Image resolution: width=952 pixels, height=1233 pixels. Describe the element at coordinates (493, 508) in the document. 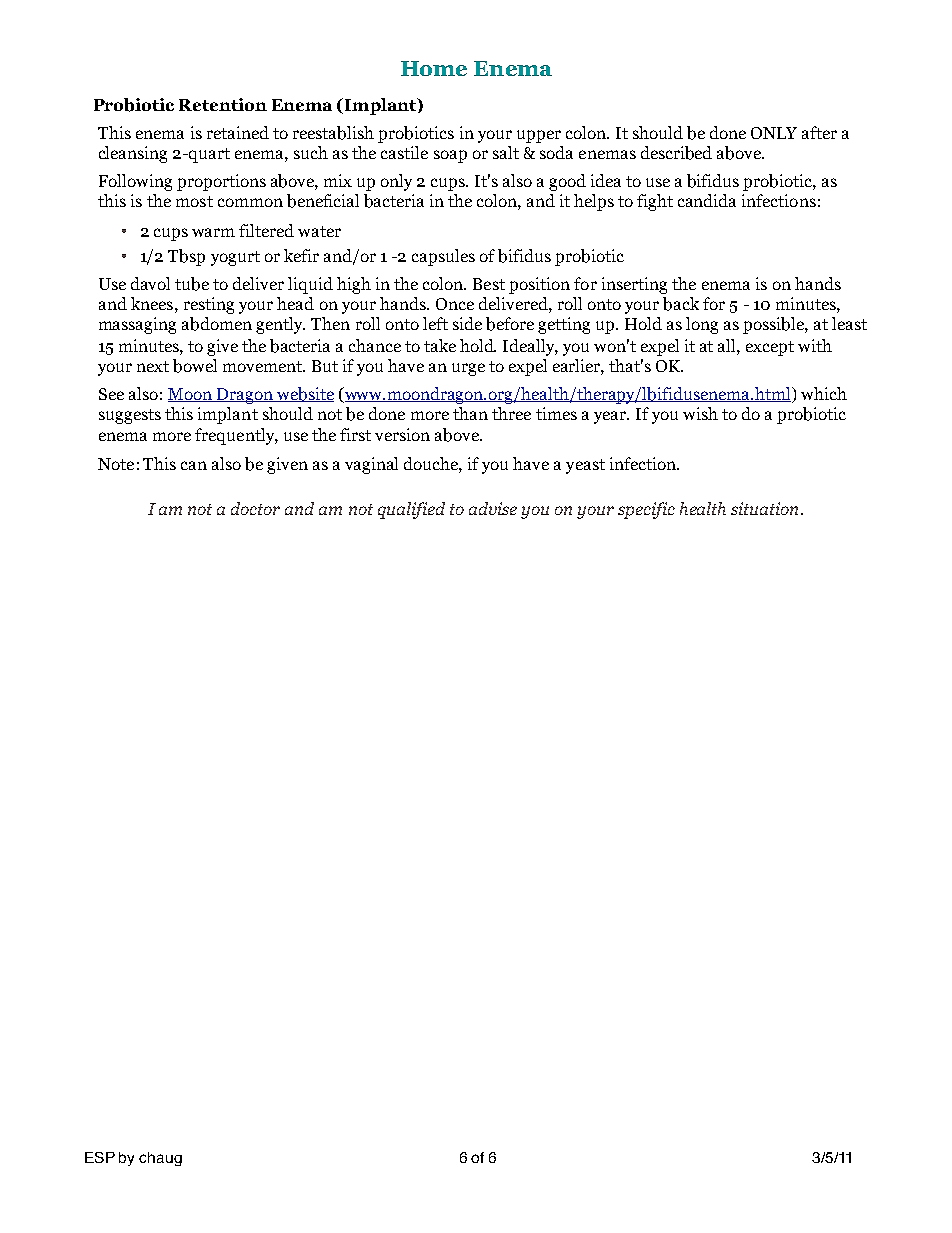

I see `advise` at that location.
